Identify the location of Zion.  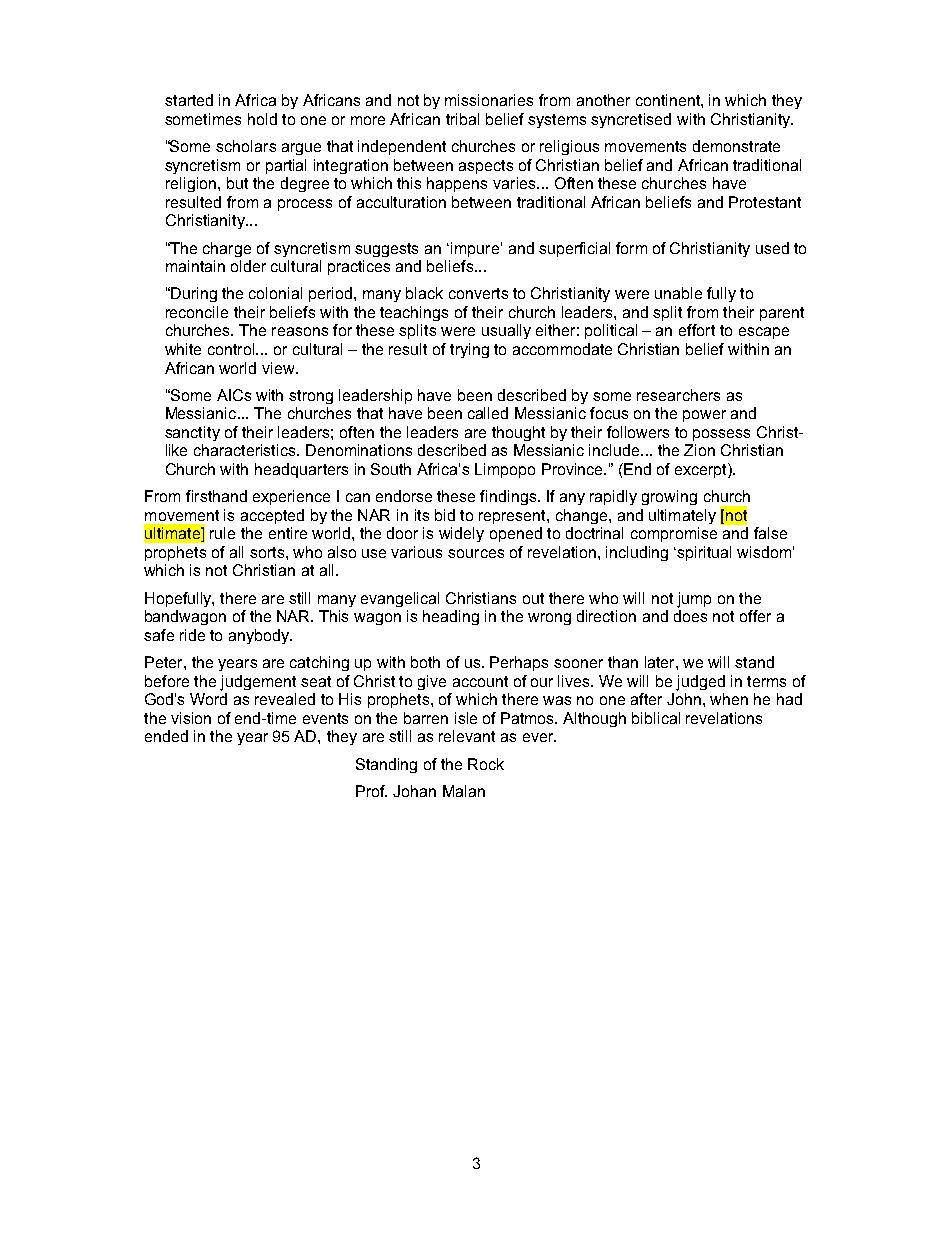
(699, 450).
